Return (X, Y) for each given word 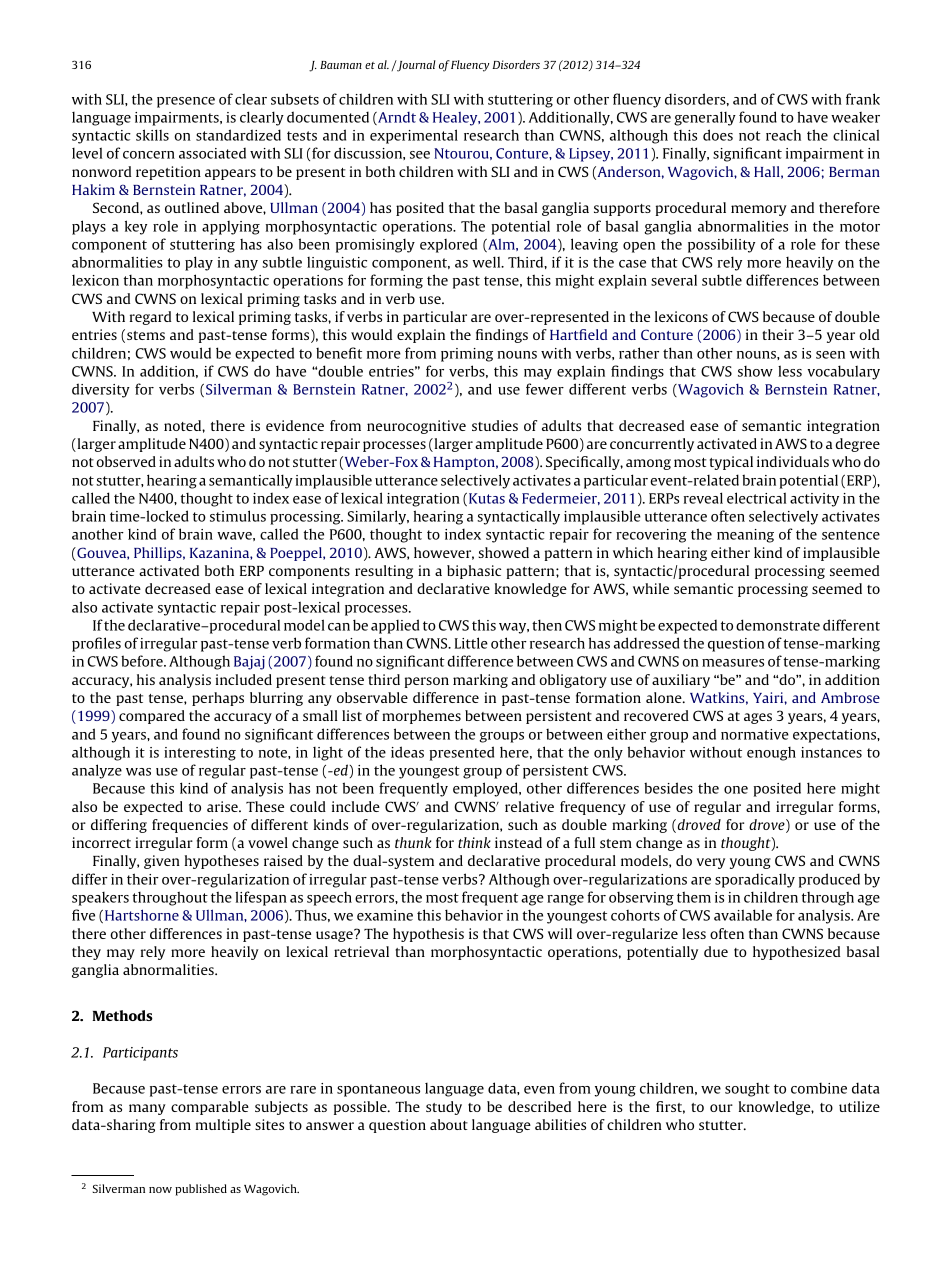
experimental (414, 136)
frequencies (190, 826)
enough (771, 754)
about (449, 1124)
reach (783, 135)
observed (126, 461)
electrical (756, 498)
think (474, 842)
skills (152, 135)
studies (495, 425)
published (201, 1190)
